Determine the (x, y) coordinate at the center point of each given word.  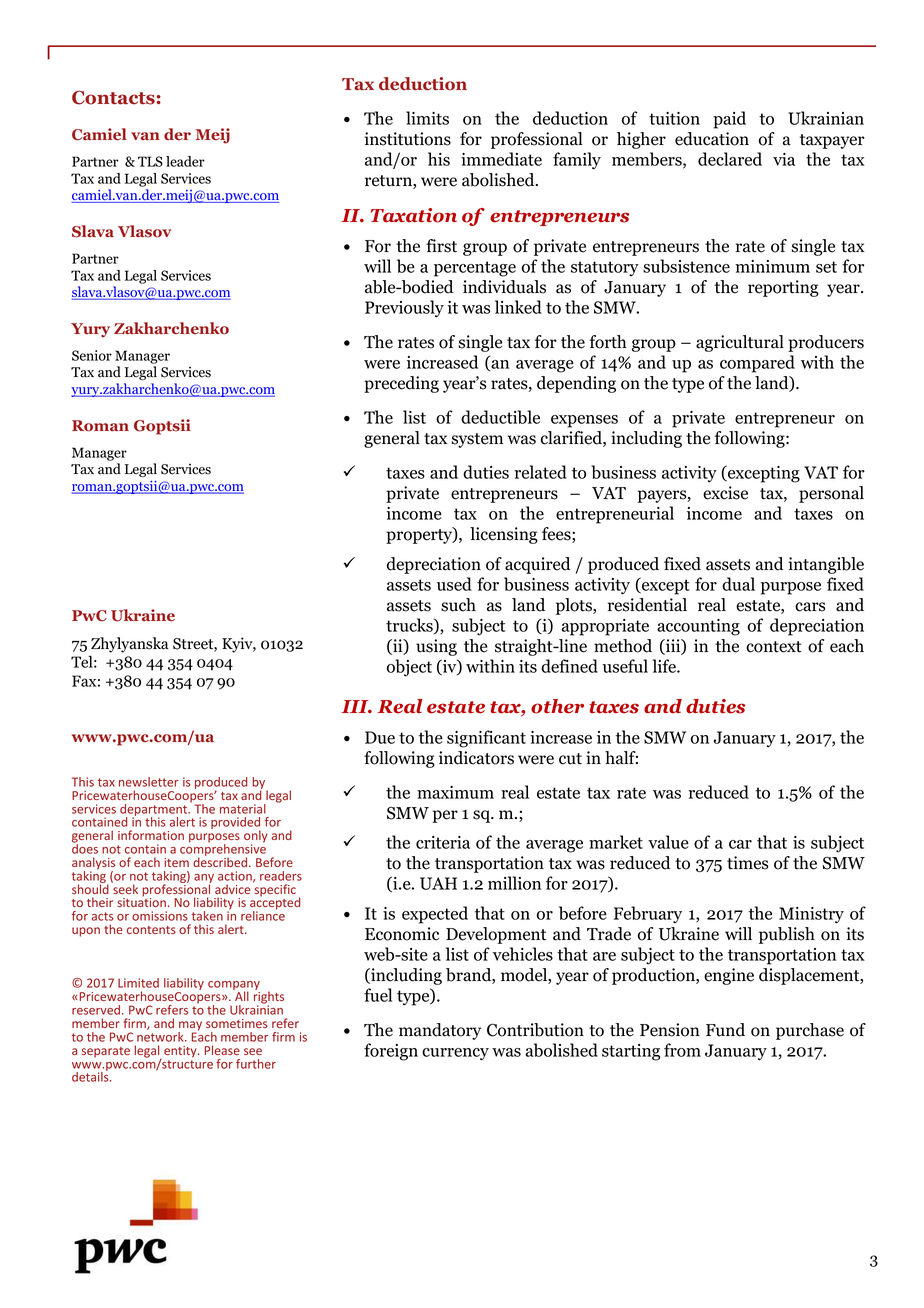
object (409, 668)
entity (181, 1052)
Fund (725, 1030)
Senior (92, 355)
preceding (401, 384)
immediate (501, 159)
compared (757, 364)
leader (185, 161)
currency (455, 1054)
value (668, 842)
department (155, 811)
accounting (698, 627)
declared (730, 159)
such (458, 605)
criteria (443, 842)
